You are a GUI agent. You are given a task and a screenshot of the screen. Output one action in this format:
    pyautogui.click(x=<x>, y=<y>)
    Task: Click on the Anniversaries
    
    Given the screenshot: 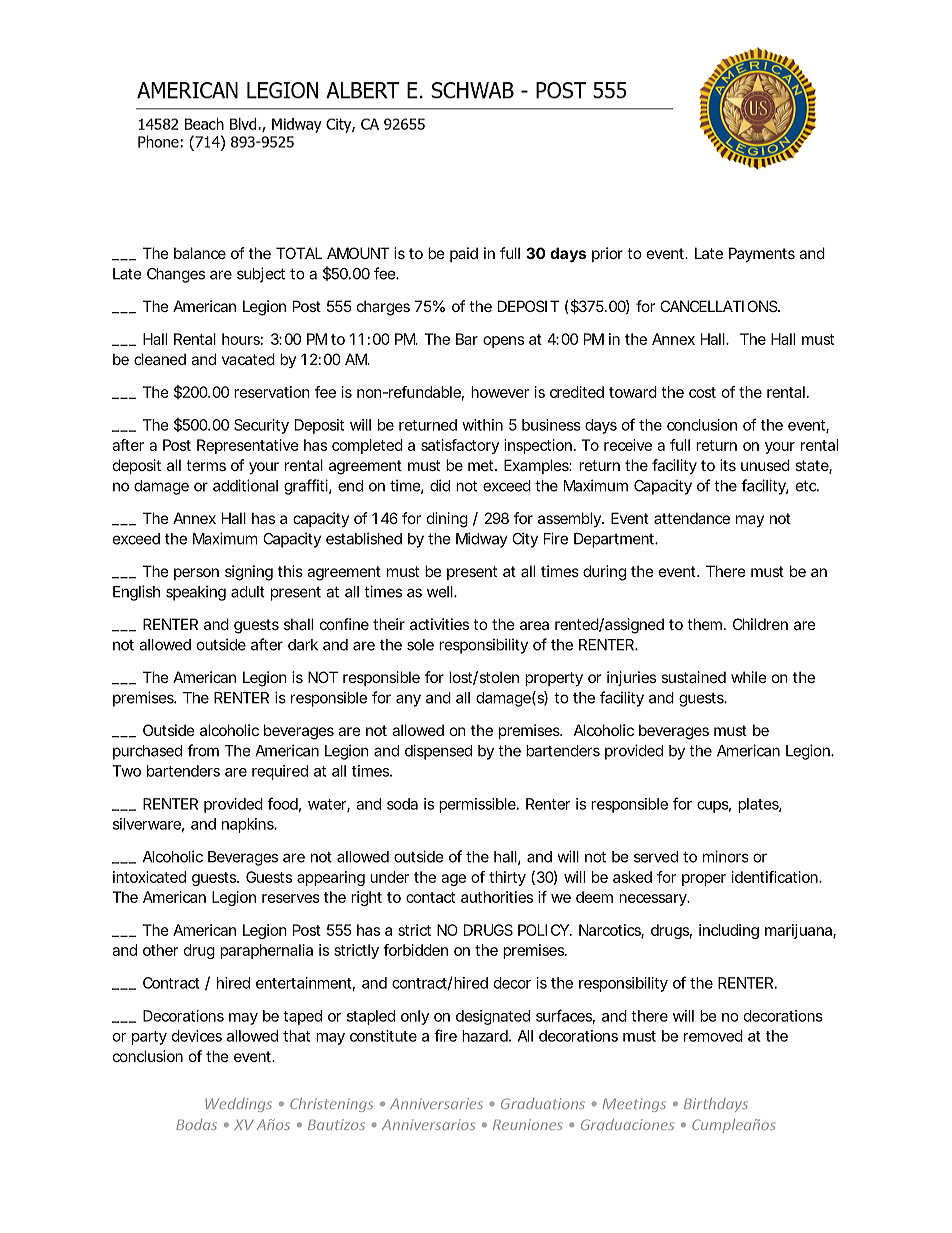 What is the action you would take?
    pyautogui.click(x=436, y=1103)
